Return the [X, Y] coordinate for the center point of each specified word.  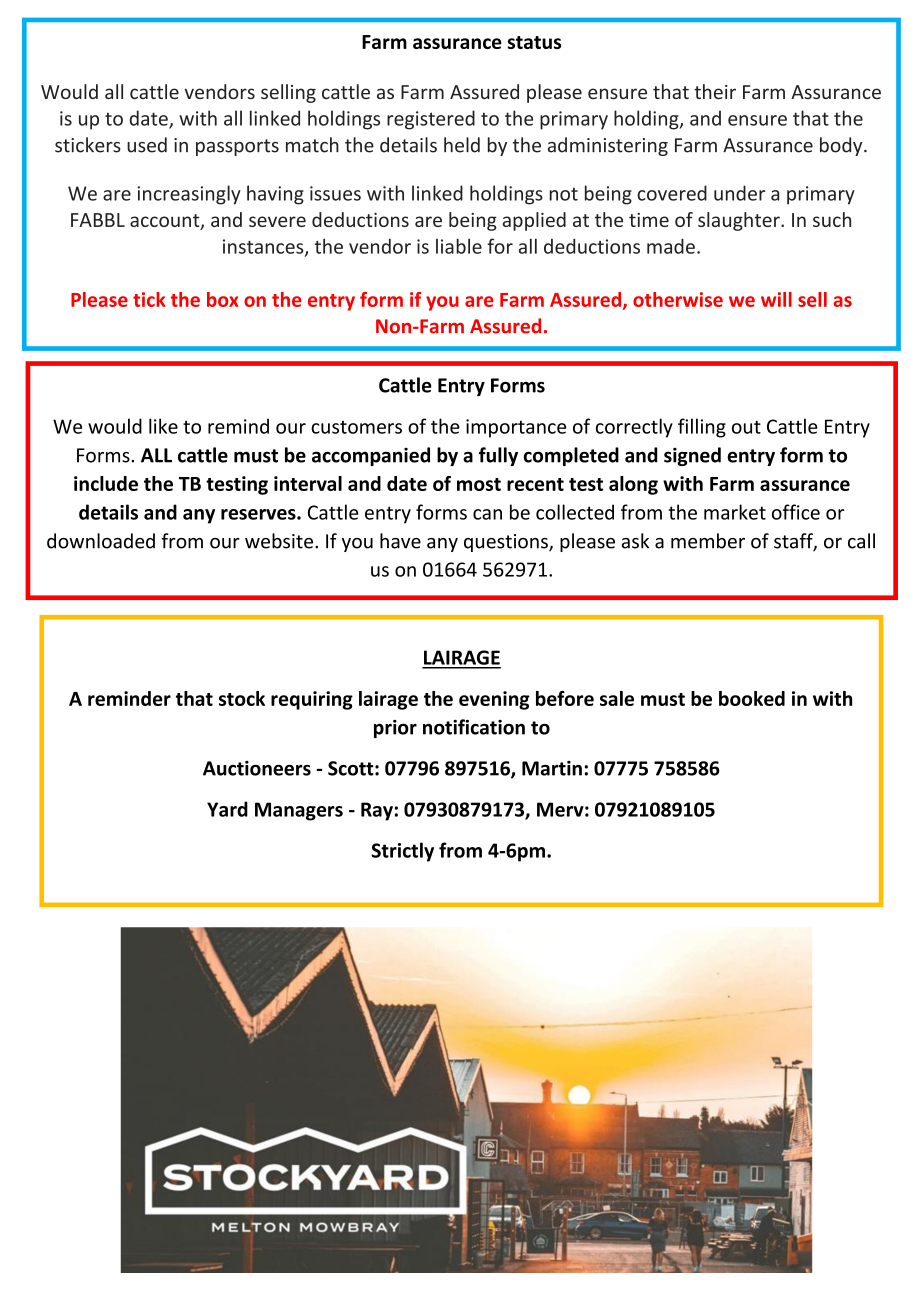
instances [264, 247]
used [147, 145]
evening [494, 700]
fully [498, 456]
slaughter [740, 221]
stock [242, 698]
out [746, 427]
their [715, 91]
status [534, 42]
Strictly [402, 852]
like [163, 426]
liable [459, 246]
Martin [552, 768]
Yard [227, 809]
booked [752, 698]
